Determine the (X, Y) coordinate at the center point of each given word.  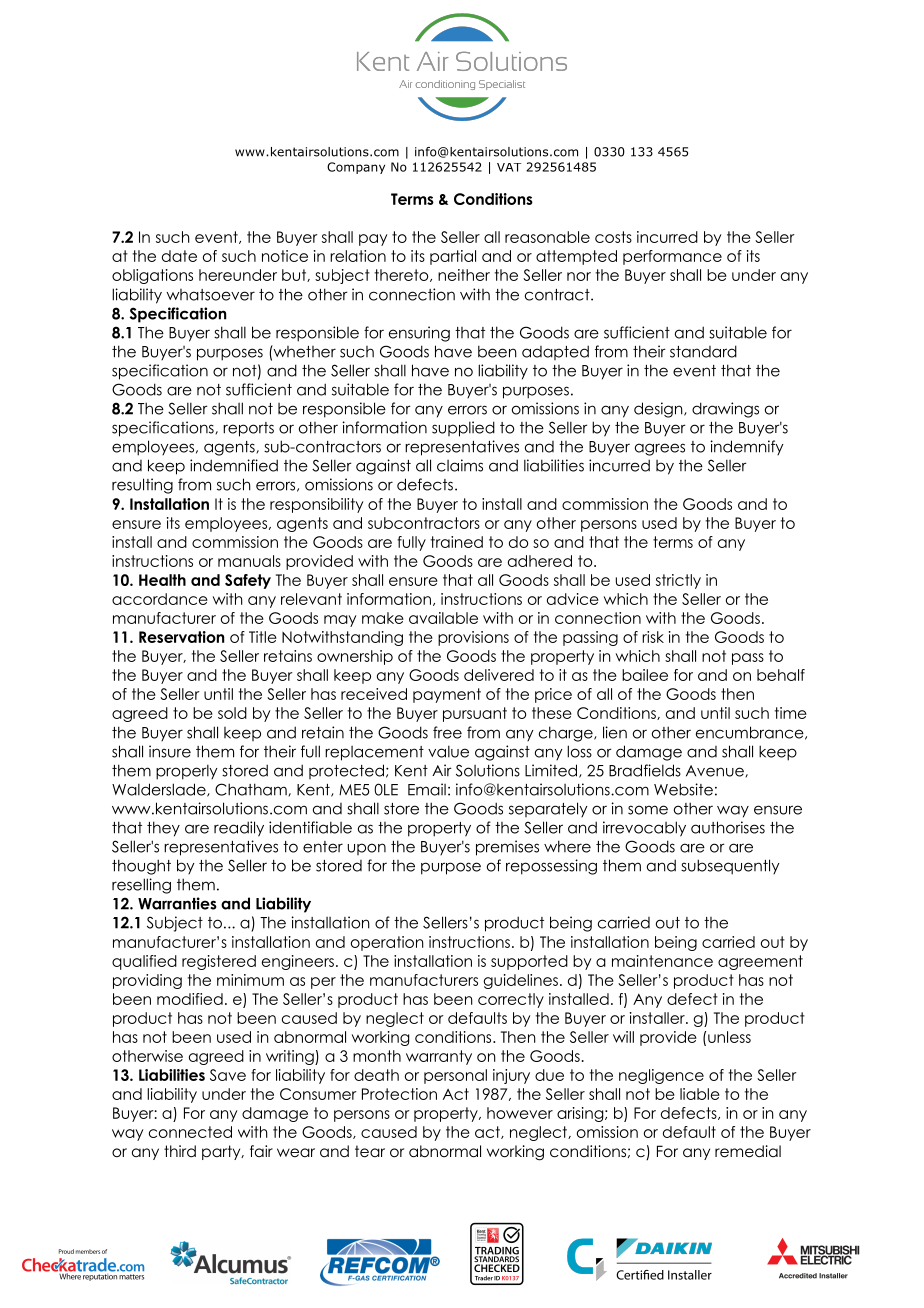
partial (453, 257)
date (179, 256)
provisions (473, 638)
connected (190, 1132)
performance (672, 257)
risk (653, 637)
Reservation (181, 637)
